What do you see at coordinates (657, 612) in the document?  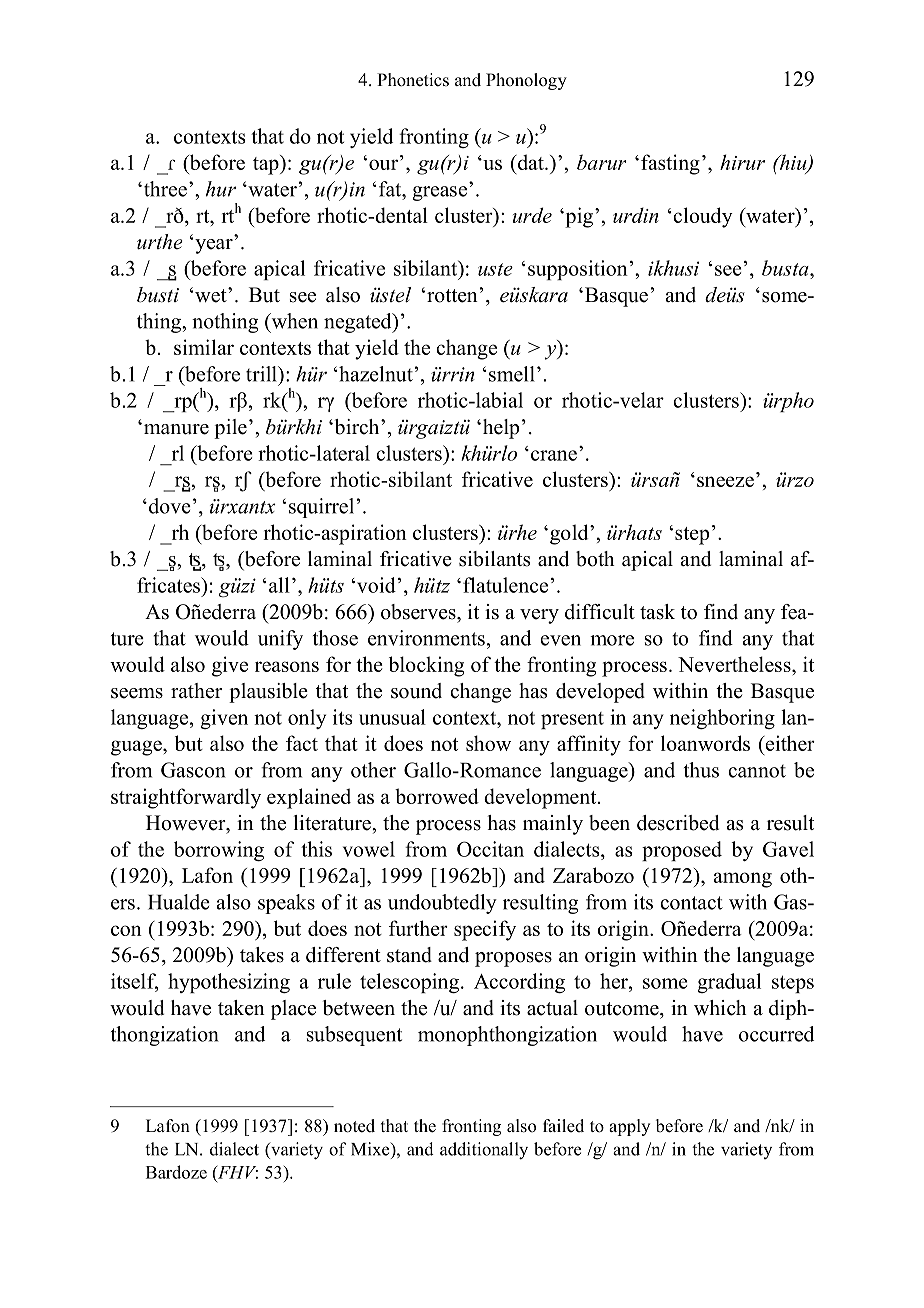 I see `task` at bounding box center [657, 612].
